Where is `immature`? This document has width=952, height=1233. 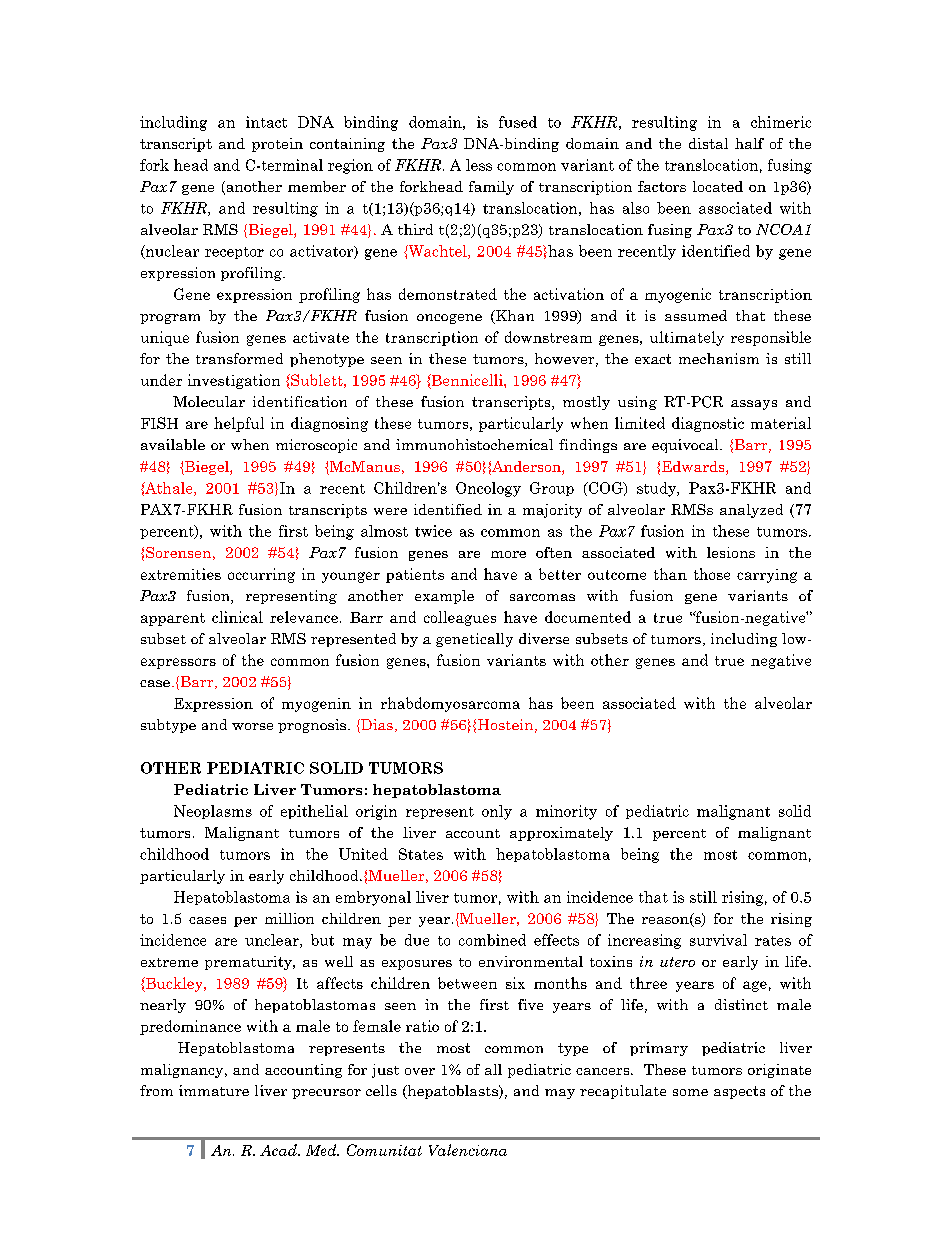
immature is located at coordinates (214, 1090).
